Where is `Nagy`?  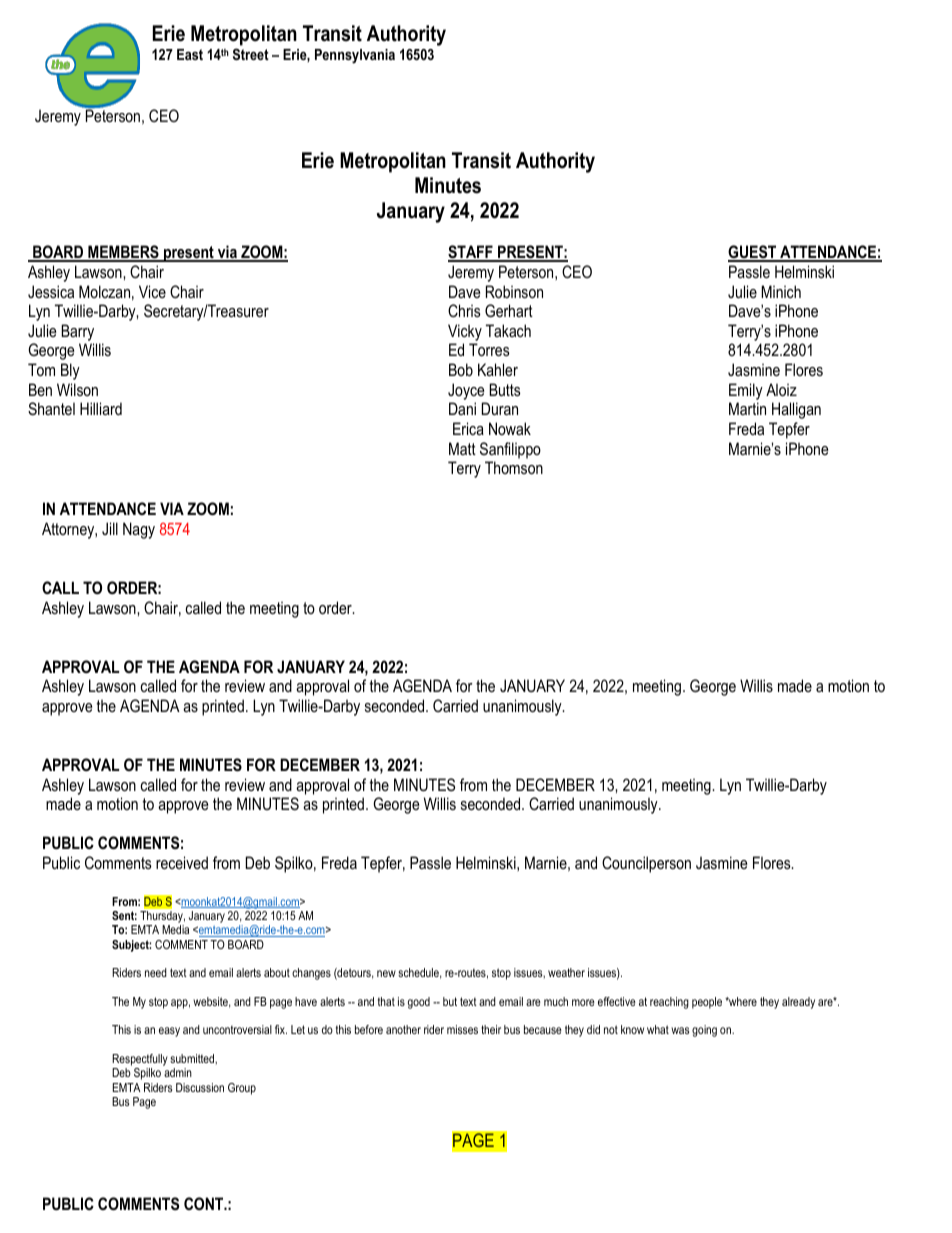
Nagy is located at coordinates (139, 530).
